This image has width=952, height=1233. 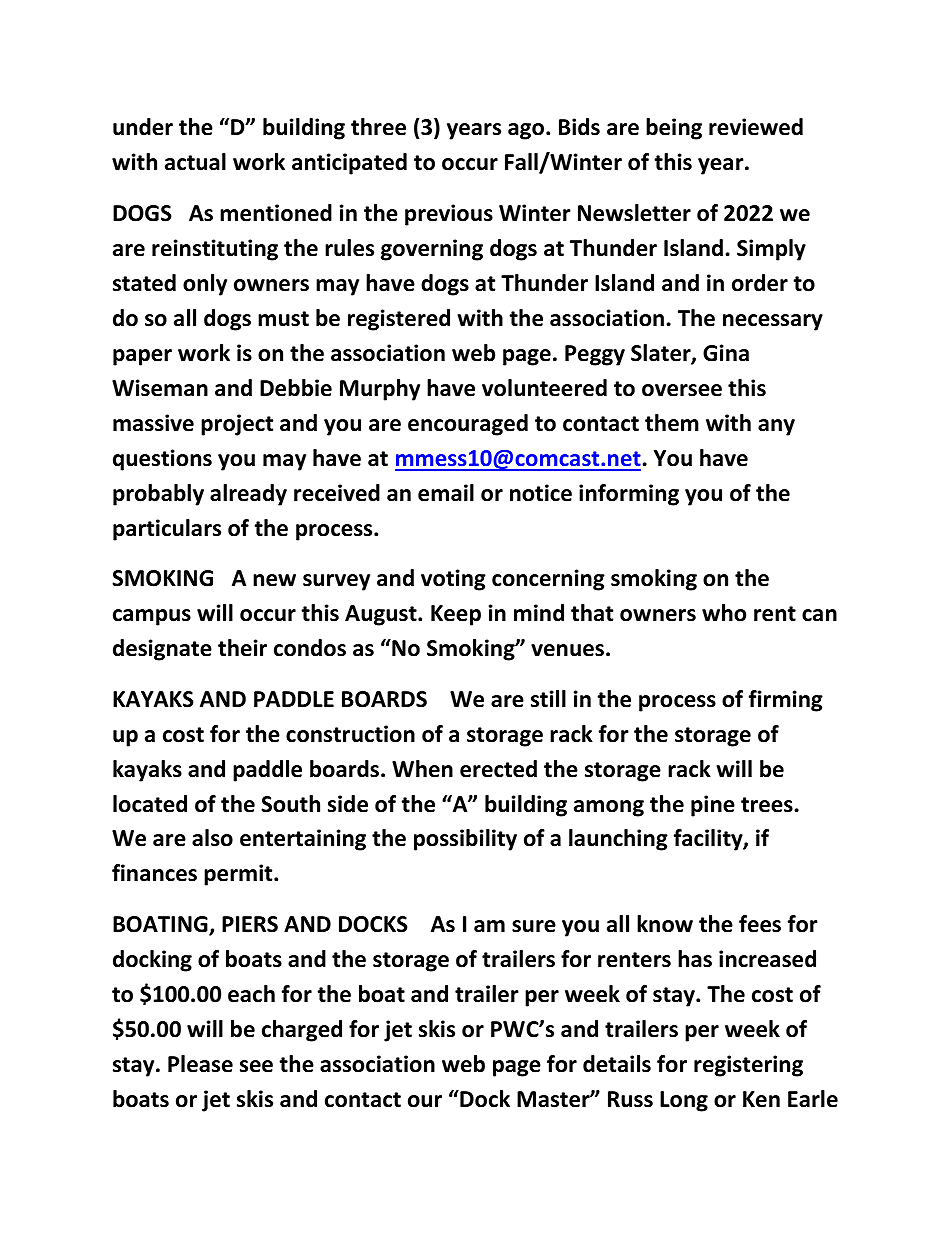 What do you see at coordinates (724, 613) in the image?
I see `who` at bounding box center [724, 613].
